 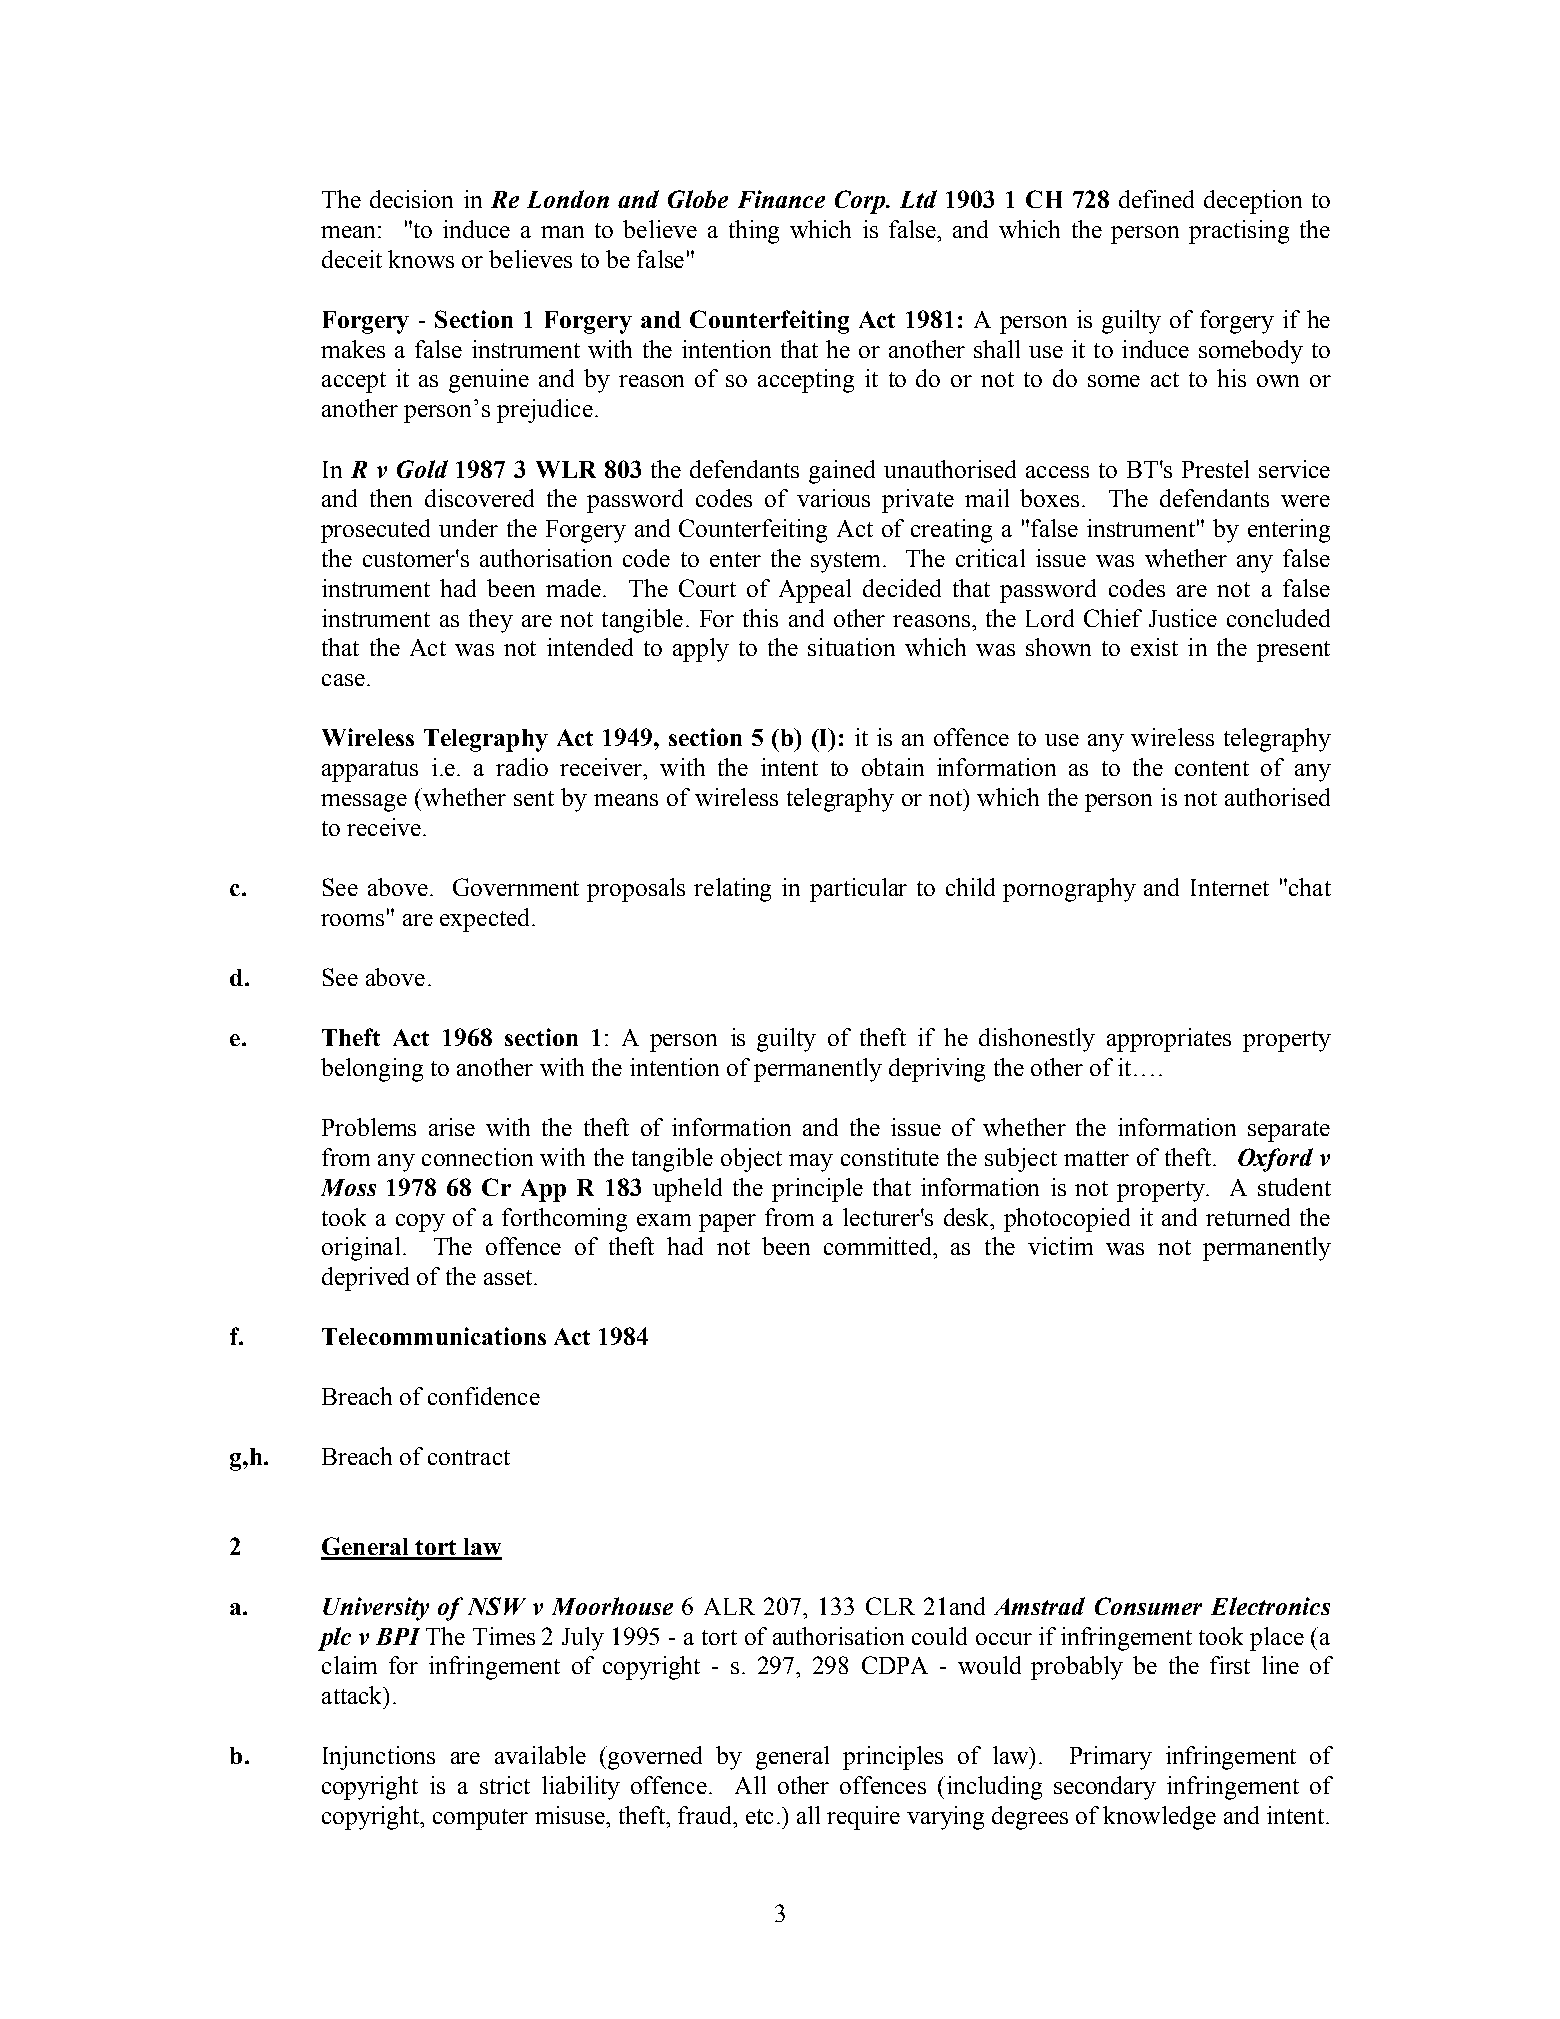 I want to click on practising, so click(x=1239, y=232).
